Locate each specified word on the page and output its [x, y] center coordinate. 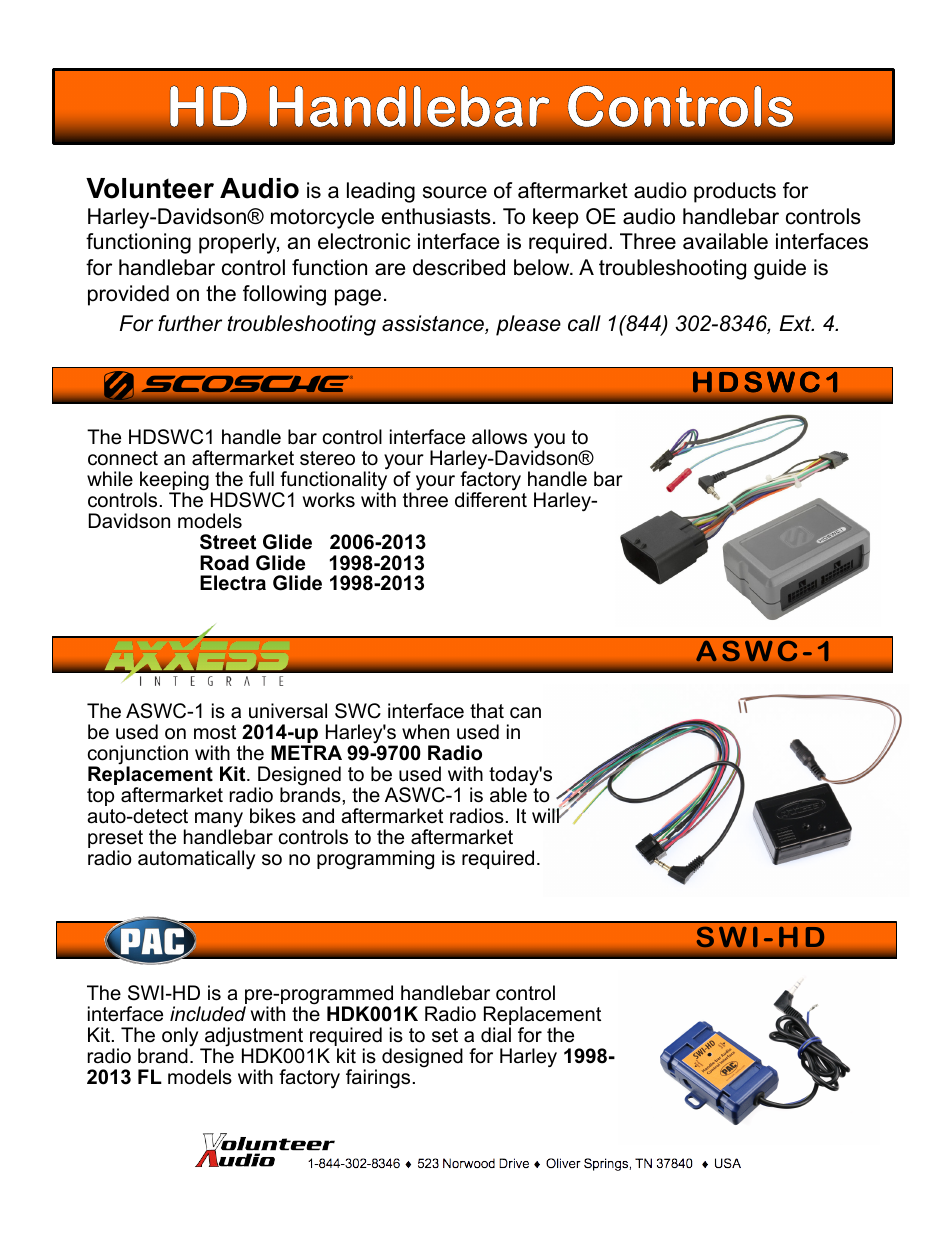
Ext [797, 323]
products [735, 192]
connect [123, 458]
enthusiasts [436, 216]
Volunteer [150, 188]
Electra [233, 583]
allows [499, 437]
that [487, 711]
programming [375, 860]
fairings [378, 1079]
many [220, 821]
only [181, 1038]
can [525, 713]
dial [496, 1034]
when [425, 732]
